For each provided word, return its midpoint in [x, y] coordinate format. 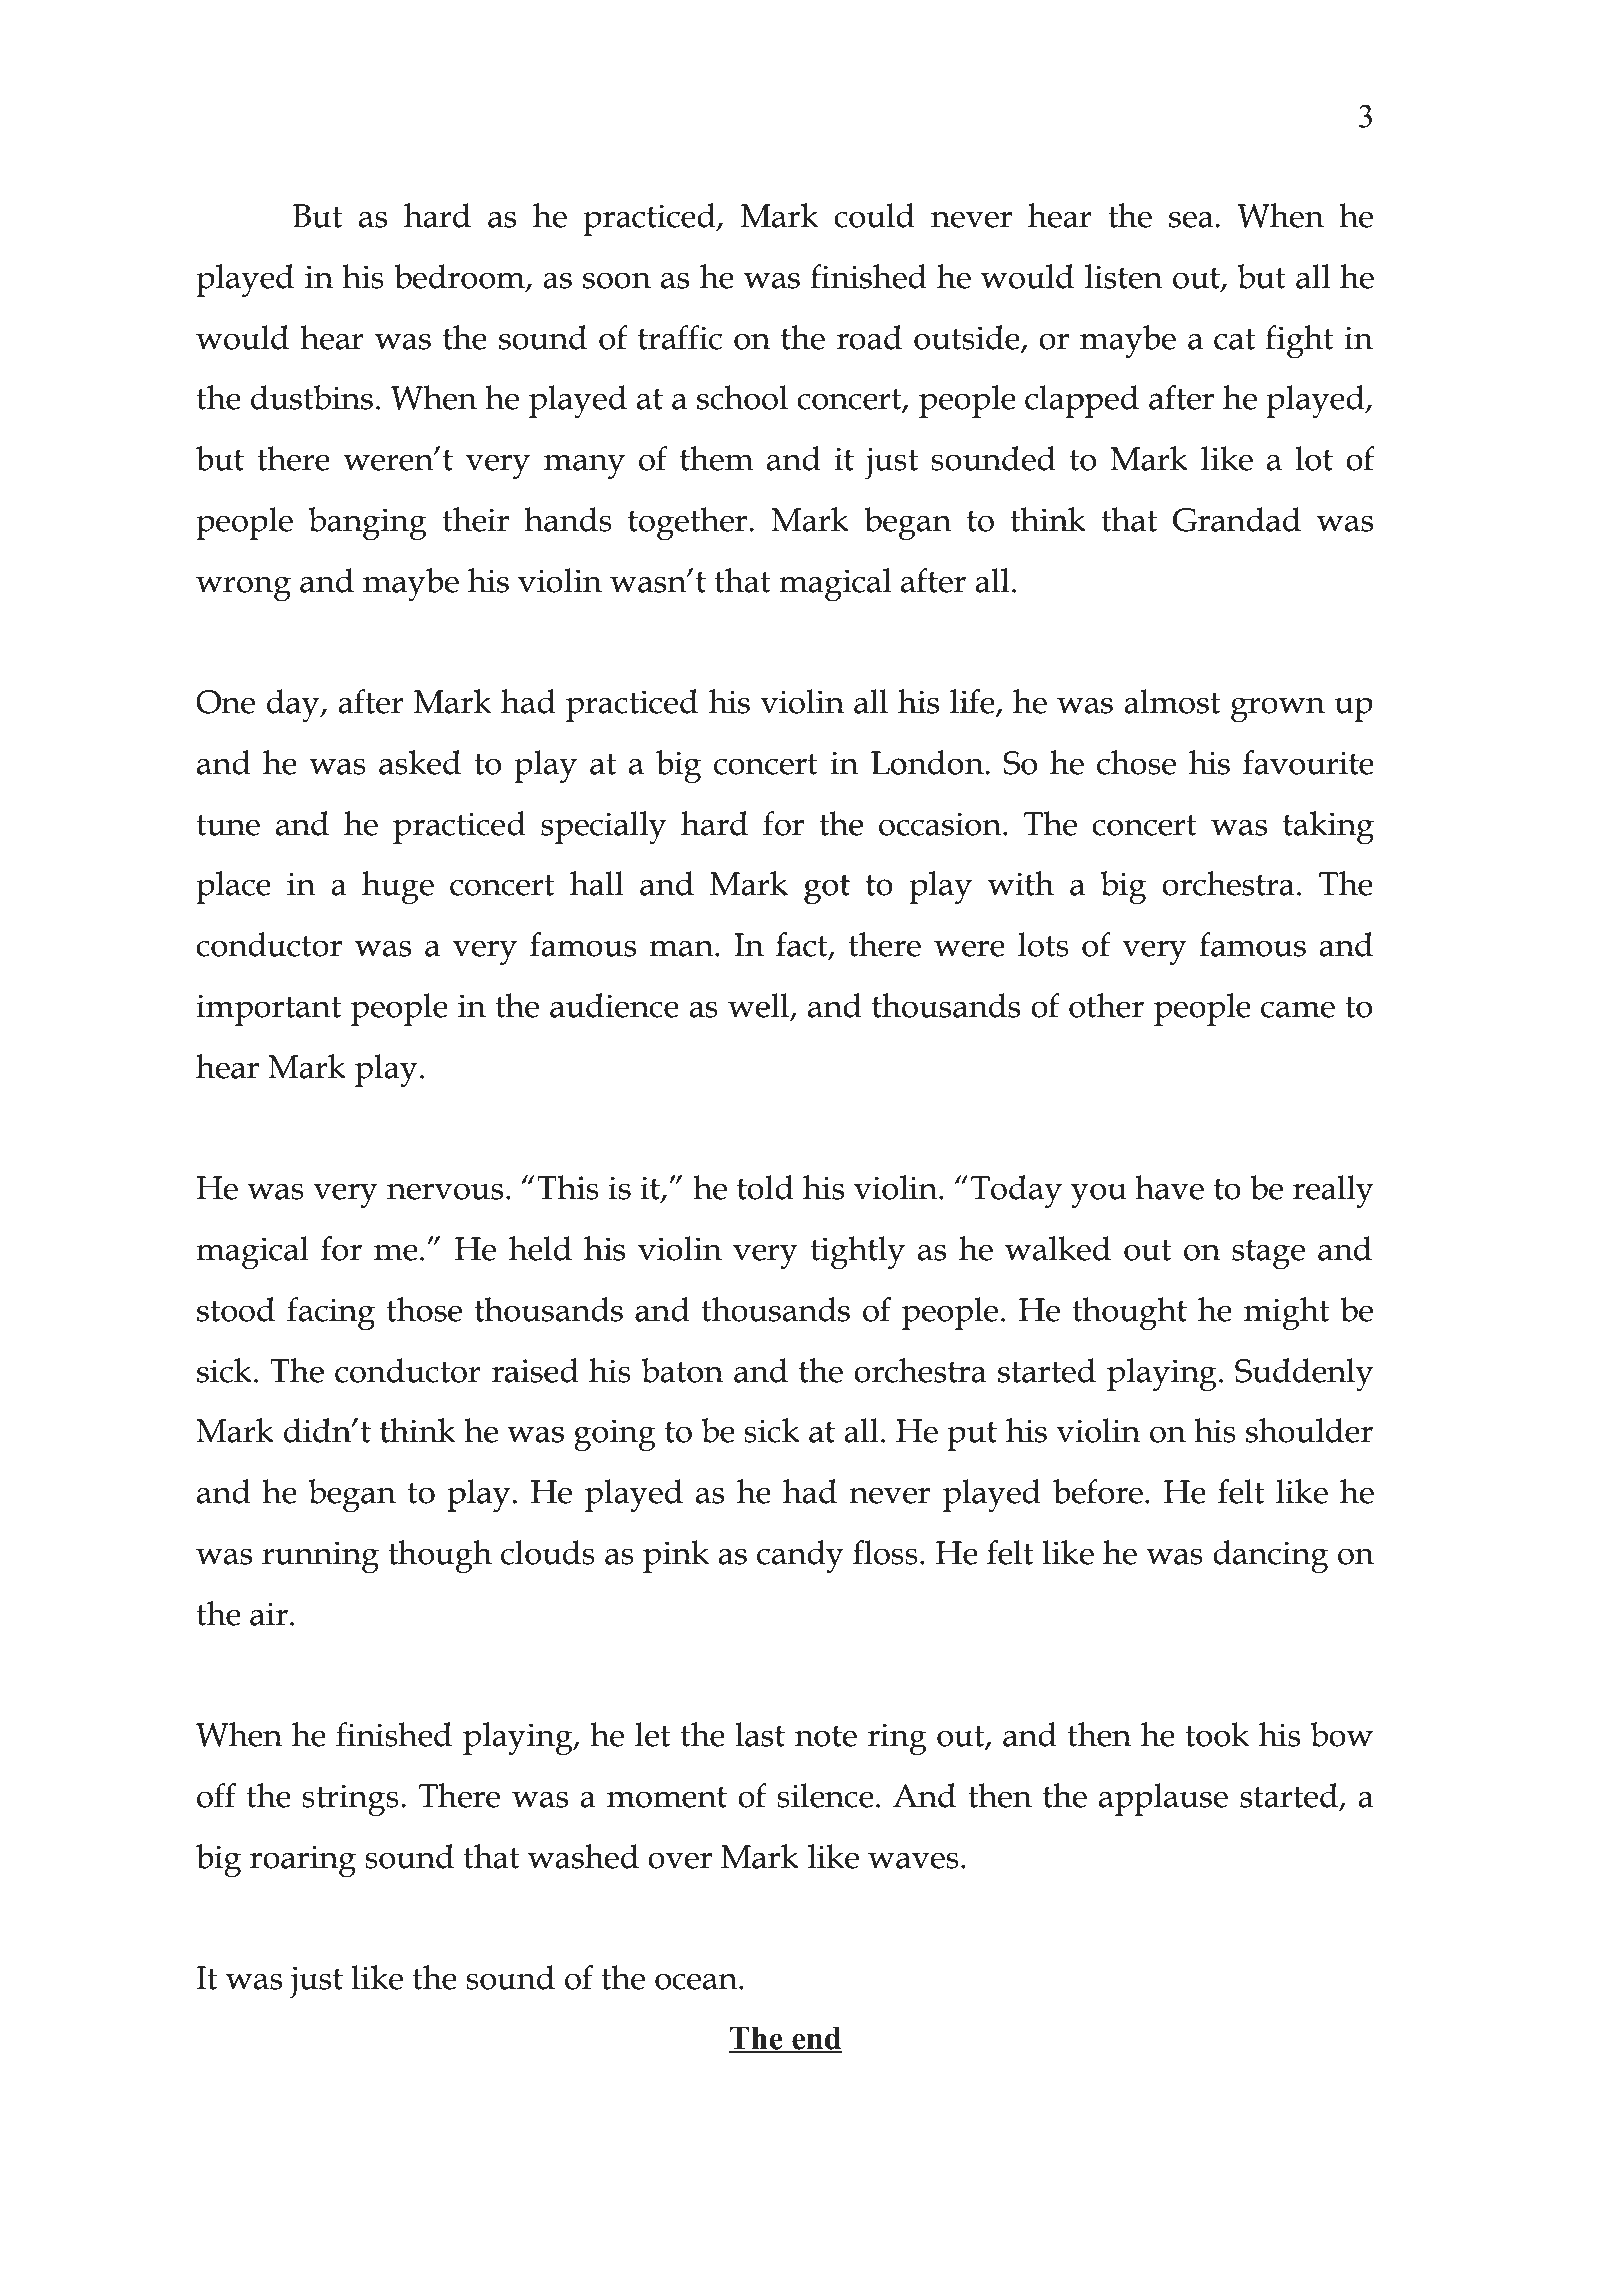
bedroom [460, 277]
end [816, 2039]
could [874, 215]
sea [1192, 219]
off [216, 1795]
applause [1163, 1799]
